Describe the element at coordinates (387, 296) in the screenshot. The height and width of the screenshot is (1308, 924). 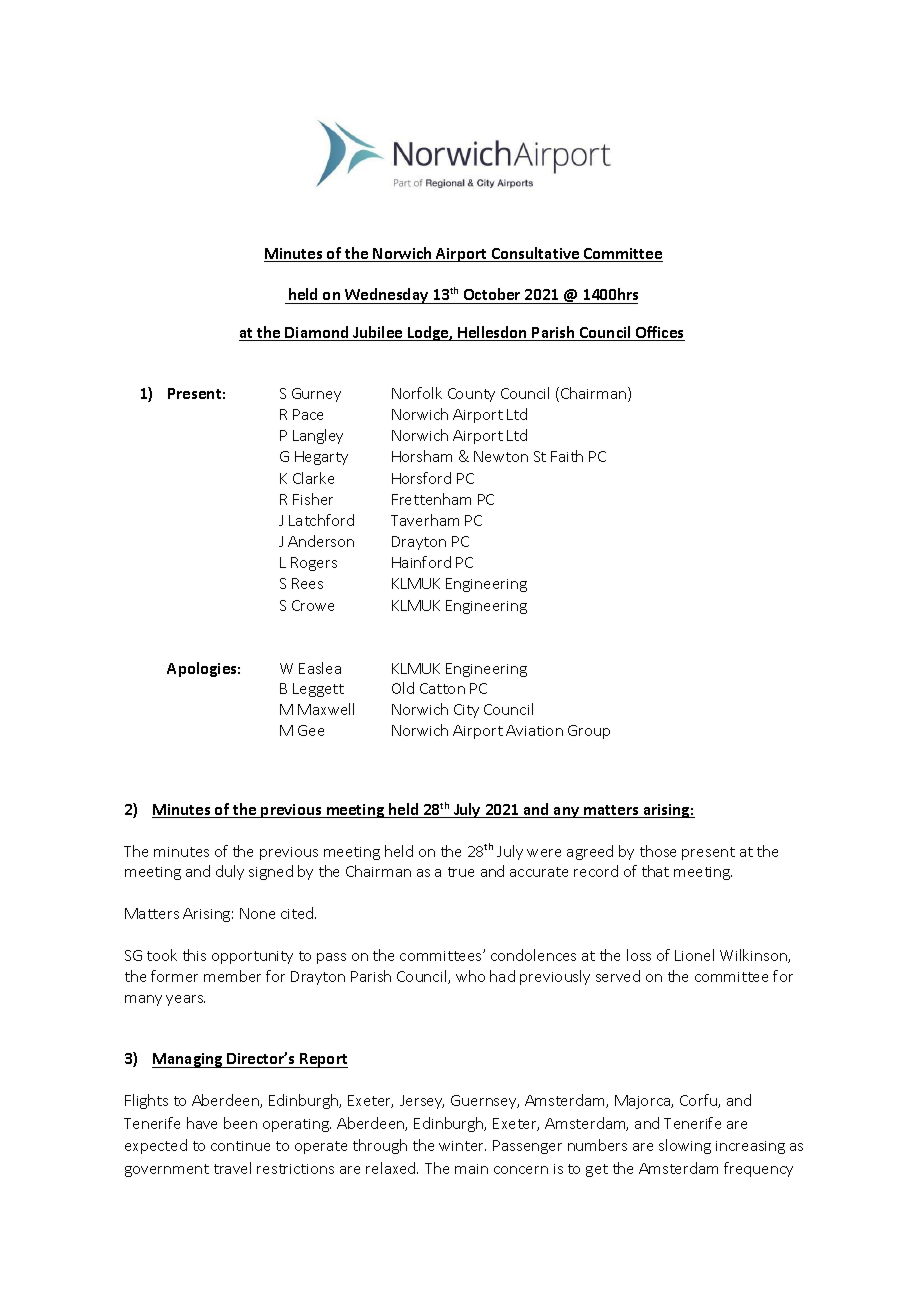
I see `Wednesday` at that location.
